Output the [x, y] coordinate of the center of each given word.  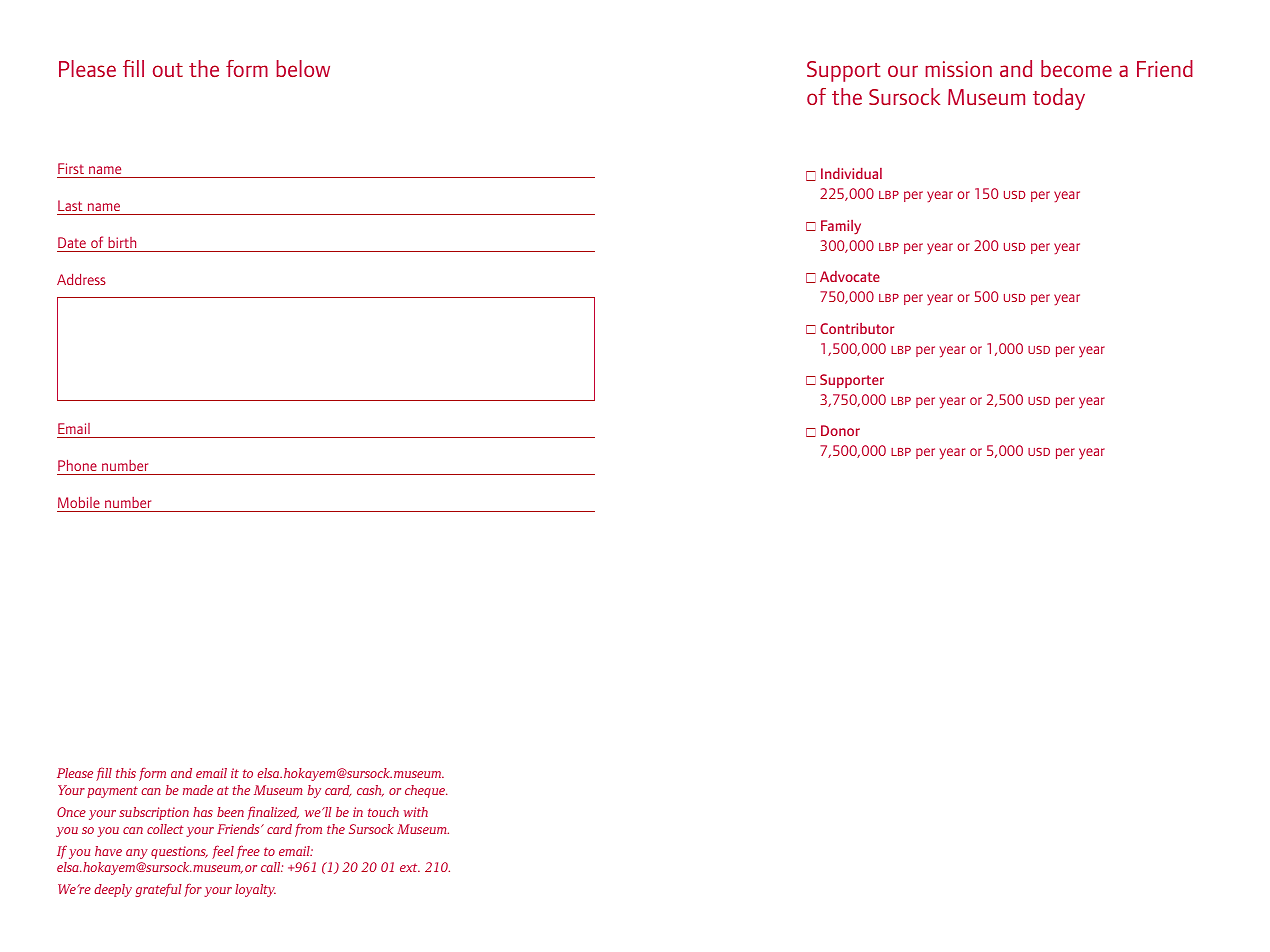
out [168, 70]
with [415, 812]
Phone [77, 465]
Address [81, 279]
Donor [840, 430]
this [126, 773]
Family [841, 227]
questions [179, 852]
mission [958, 69]
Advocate [850, 276]
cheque [426, 791]
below [303, 68]
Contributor [857, 328]
